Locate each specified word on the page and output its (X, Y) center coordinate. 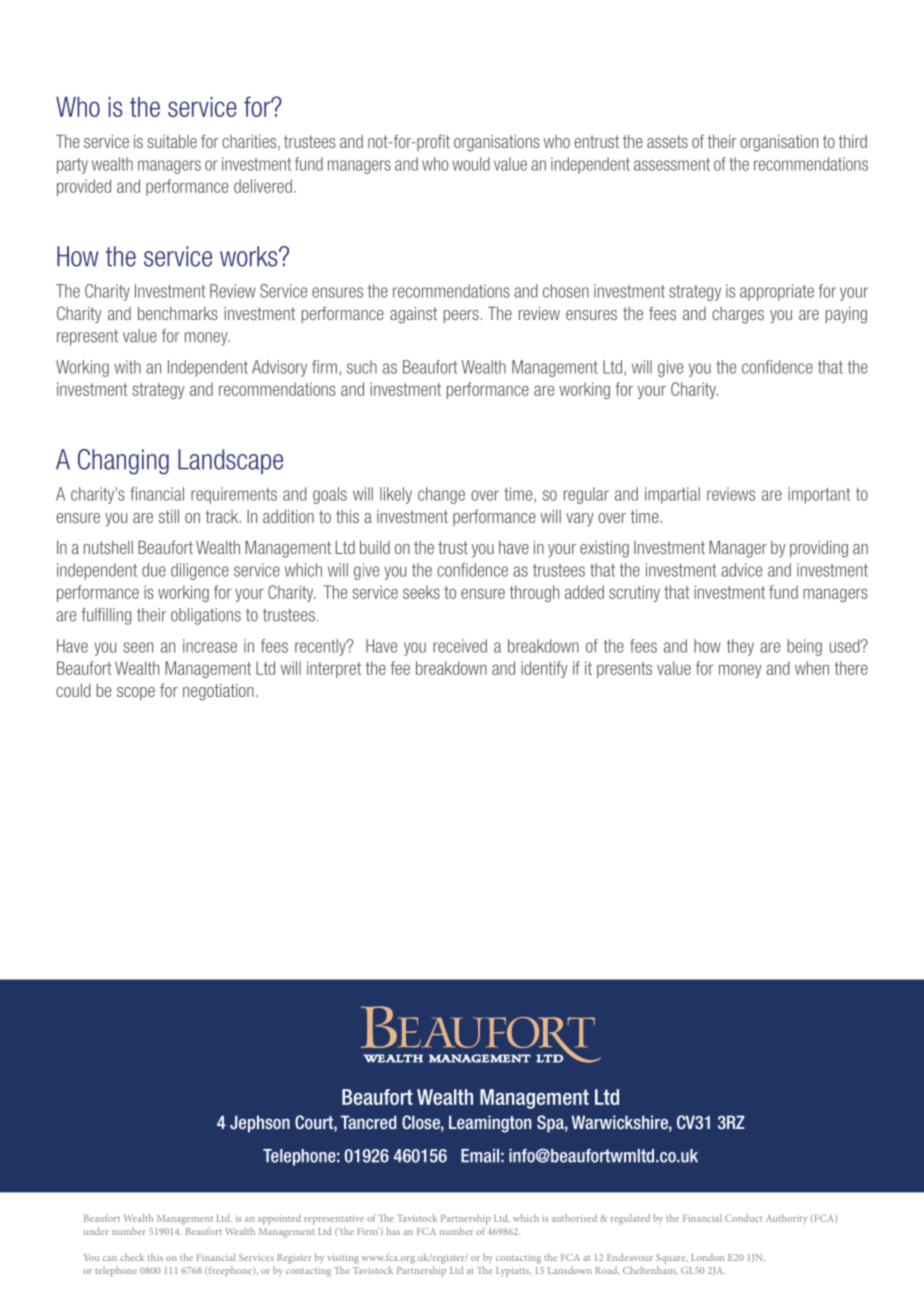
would (471, 164)
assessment (672, 164)
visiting (343, 1259)
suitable (172, 141)
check (132, 1257)
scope (136, 693)
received (460, 646)
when (812, 668)
